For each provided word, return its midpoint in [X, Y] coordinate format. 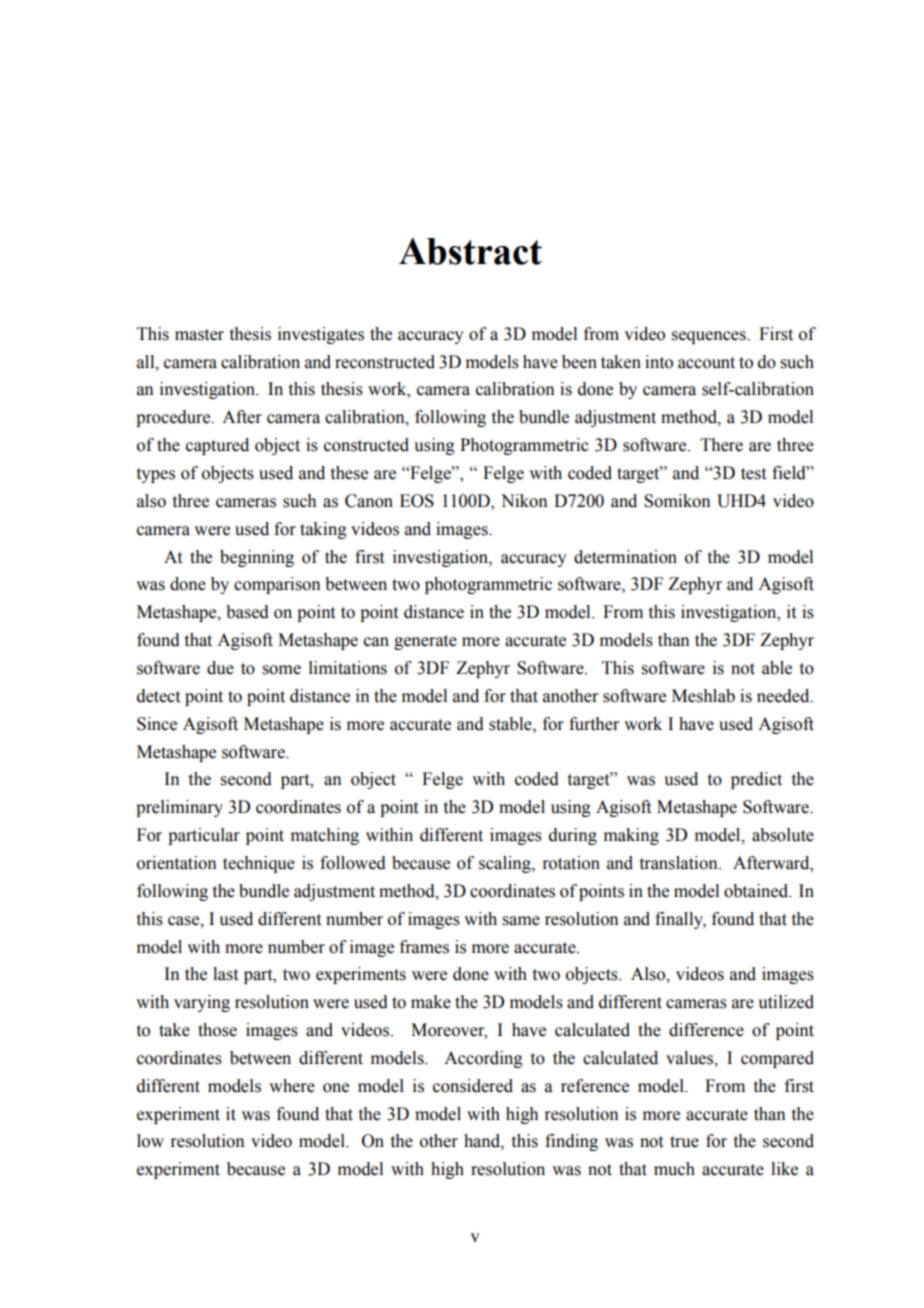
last [225, 974]
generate [425, 642]
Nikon [524, 501]
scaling [506, 864]
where [292, 1086]
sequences [710, 337]
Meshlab [703, 696]
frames [424, 947]
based [247, 612]
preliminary [179, 808]
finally [680, 920]
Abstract [470, 251]
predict [756, 780]
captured [217, 446]
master [199, 335]
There [721, 445]
